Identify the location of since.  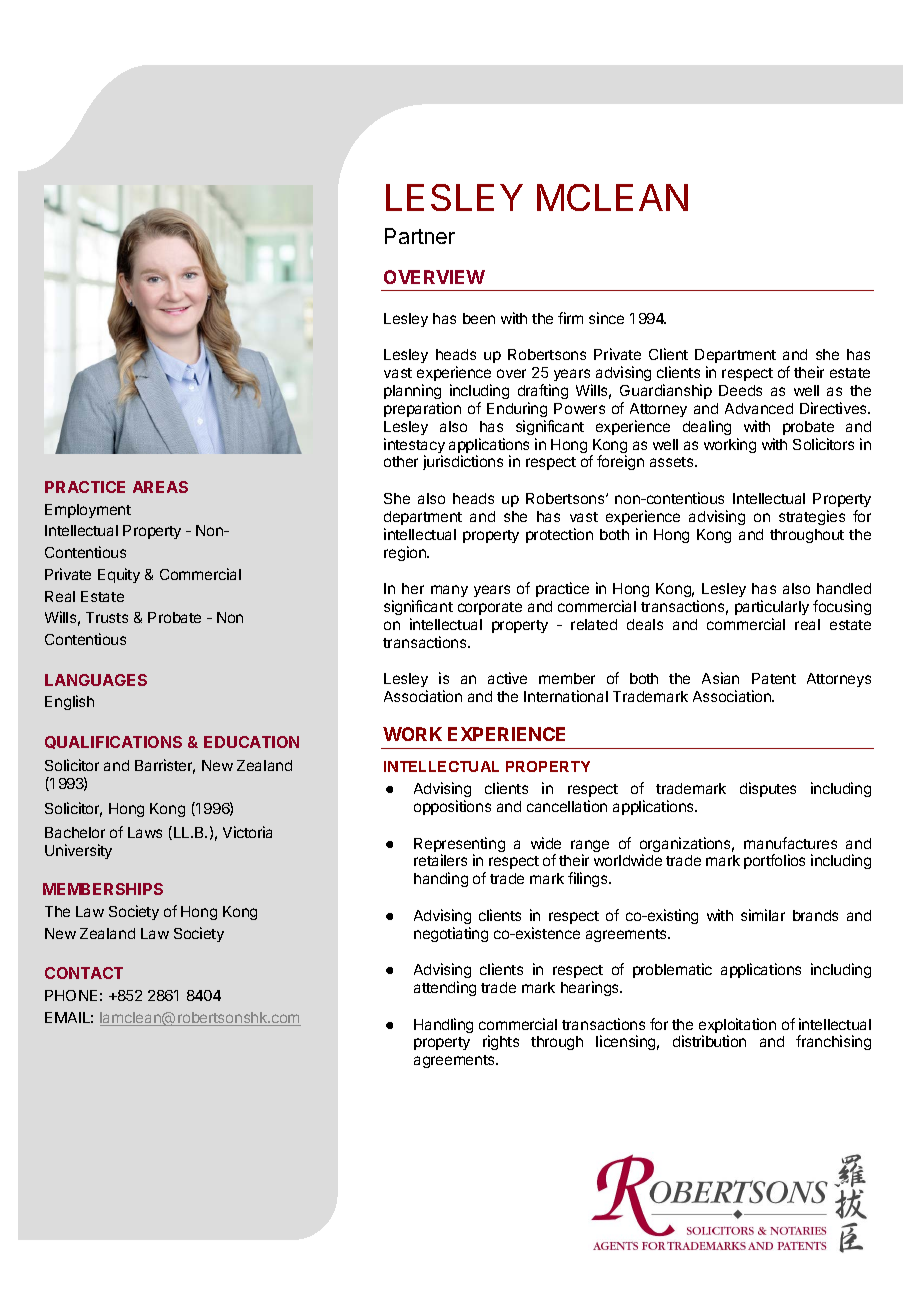
(606, 318).
